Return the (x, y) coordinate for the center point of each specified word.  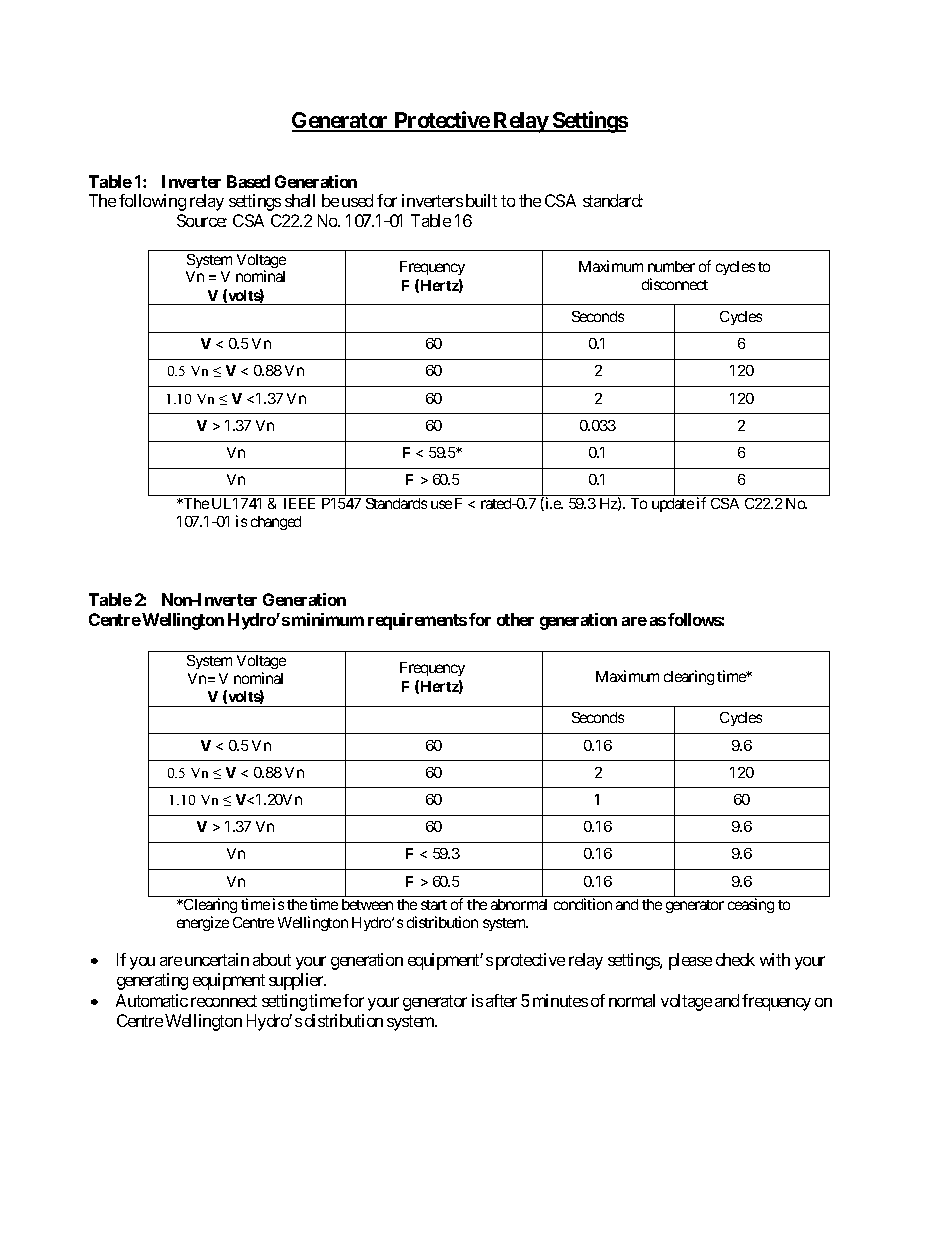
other (515, 619)
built (481, 200)
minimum (328, 619)
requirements (417, 621)
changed (276, 523)
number (671, 266)
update (673, 505)
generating (152, 981)
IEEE (299, 503)
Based (248, 181)
